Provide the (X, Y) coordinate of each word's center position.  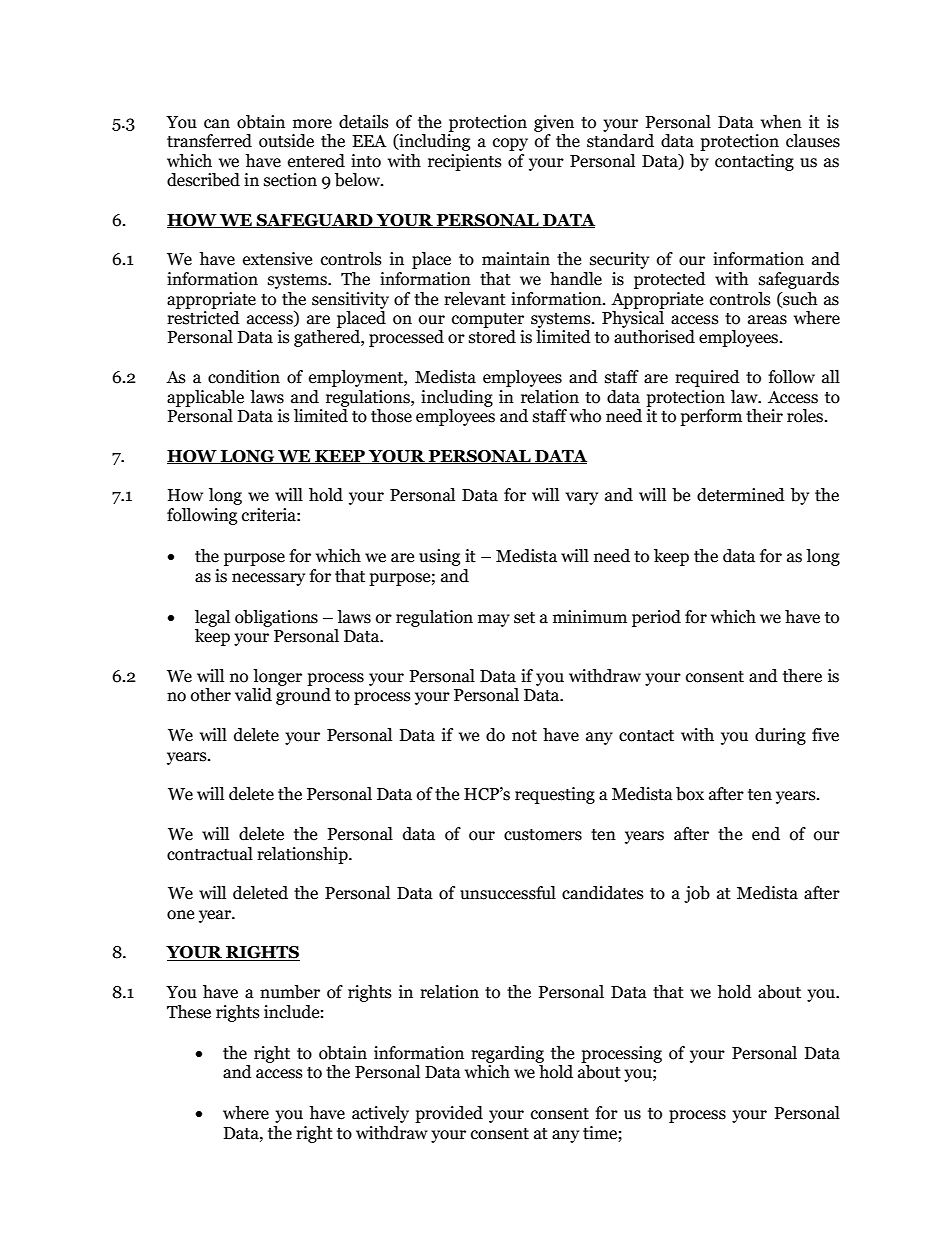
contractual (210, 854)
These (189, 1012)
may (494, 620)
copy (510, 144)
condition (244, 377)
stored (492, 337)
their (764, 416)
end (766, 834)
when (781, 122)
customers (543, 835)
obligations (276, 618)
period (656, 618)
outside (286, 141)
